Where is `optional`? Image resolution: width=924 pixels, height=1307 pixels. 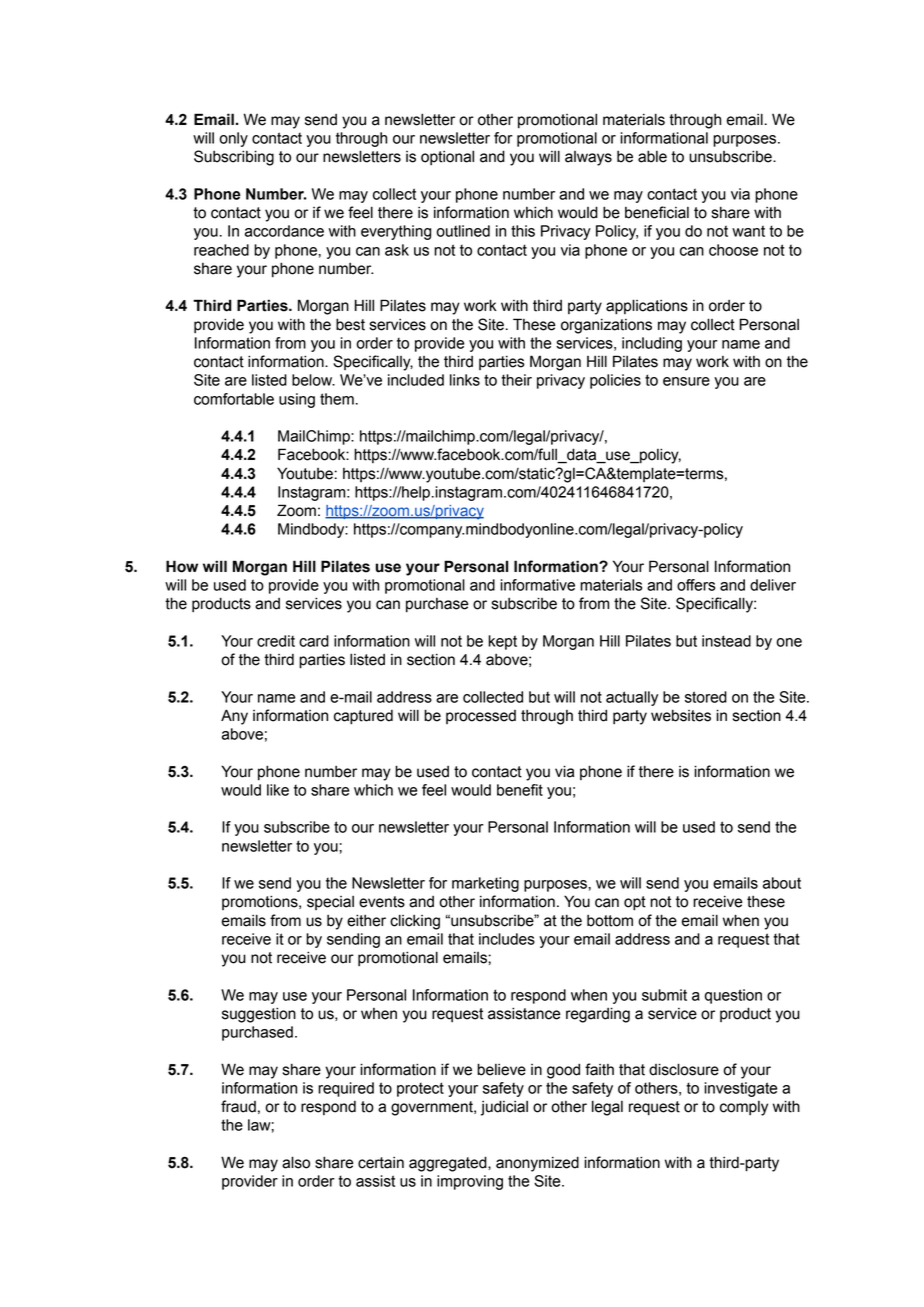 optional is located at coordinates (447, 157).
